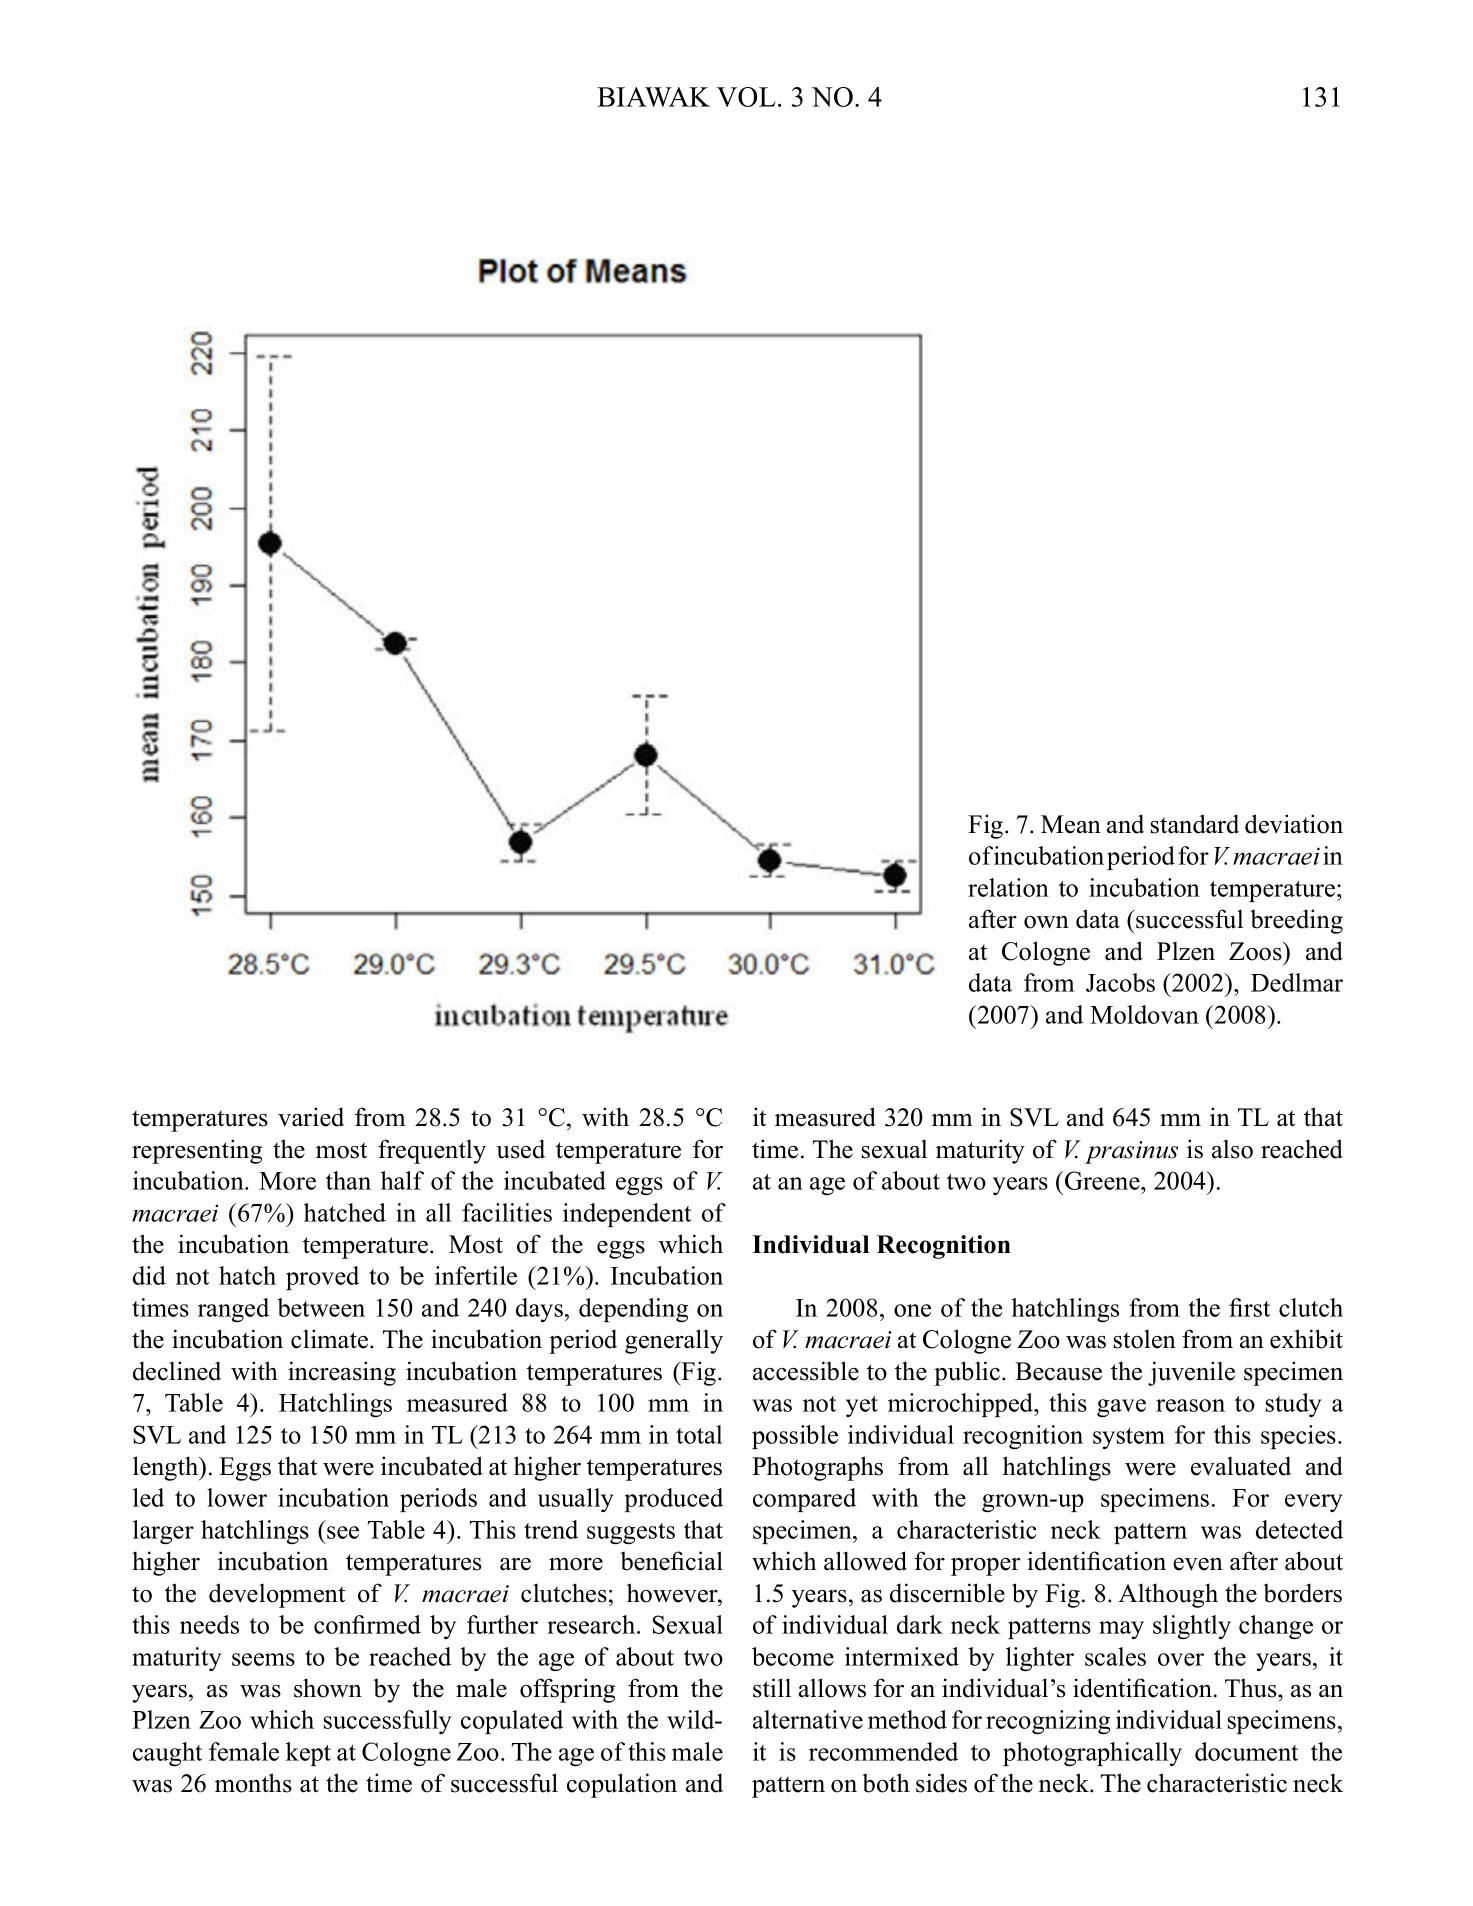 Image resolution: width=1473 pixels, height=1906 pixels. Describe the element at coordinates (772, 1688) in the screenshot. I see `still` at that location.
